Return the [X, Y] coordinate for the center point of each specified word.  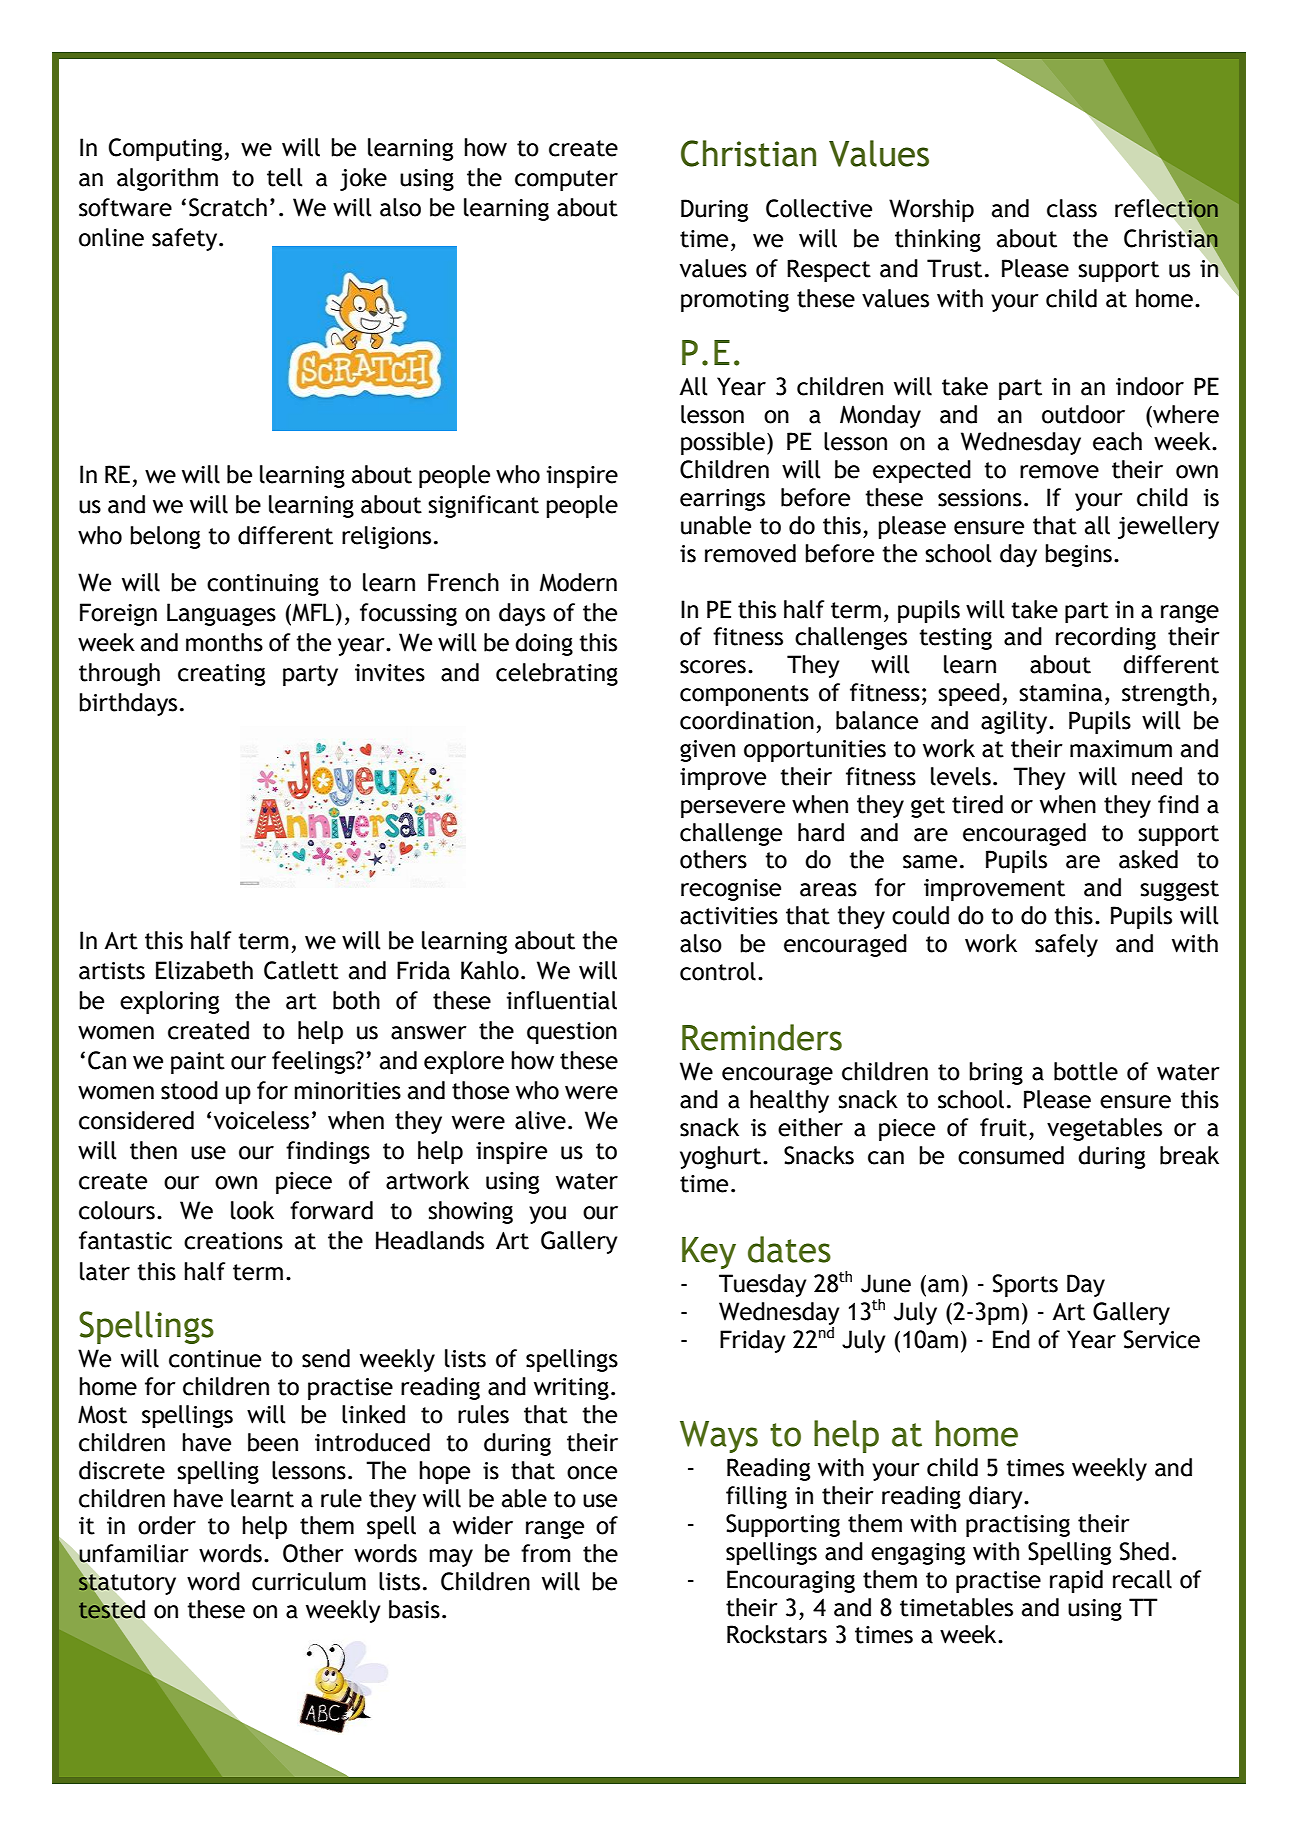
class [1072, 208]
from [545, 1553]
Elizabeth [204, 970]
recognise [731, 890]
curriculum [309, 1581]
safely [1066, 945]
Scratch [228, 207]
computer [566, 180]
